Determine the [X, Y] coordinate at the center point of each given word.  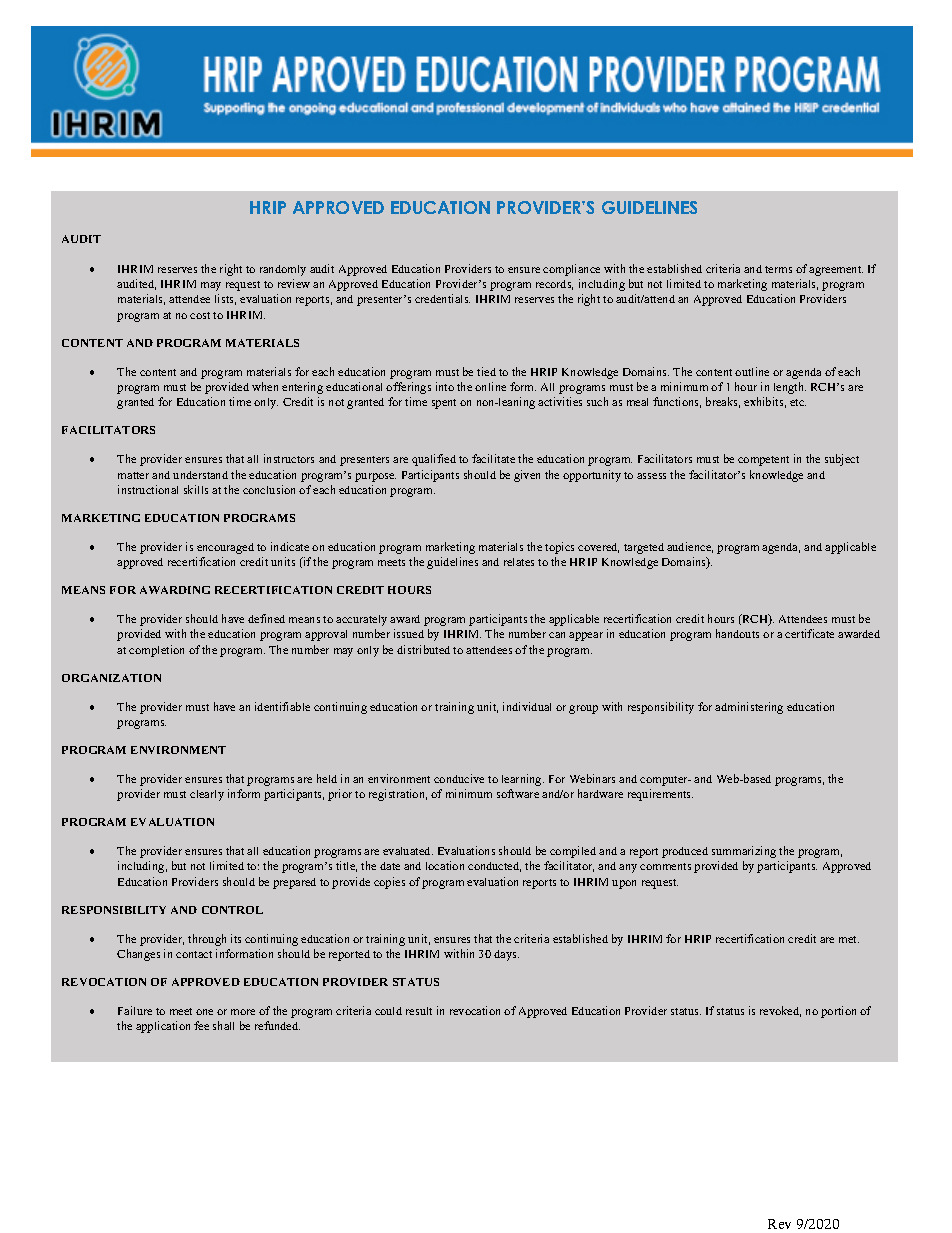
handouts [737, 633]
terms [778, 269]
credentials [442, 298]
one [204, 1012]
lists [225, 299]
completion [156, 651]
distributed [423, 649]
